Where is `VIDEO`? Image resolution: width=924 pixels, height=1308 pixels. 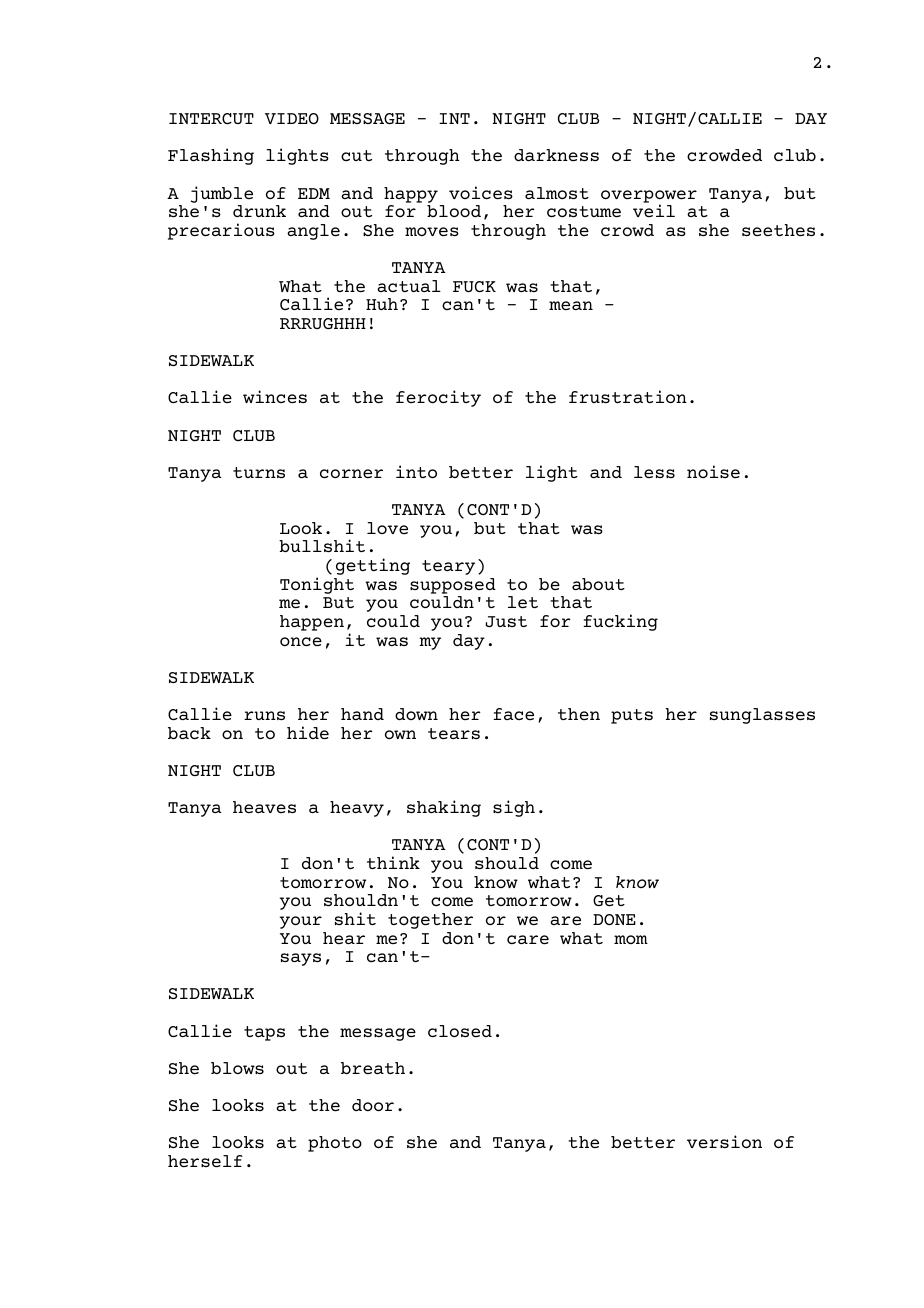 VIDEO is located at coordinates (292, 118).
